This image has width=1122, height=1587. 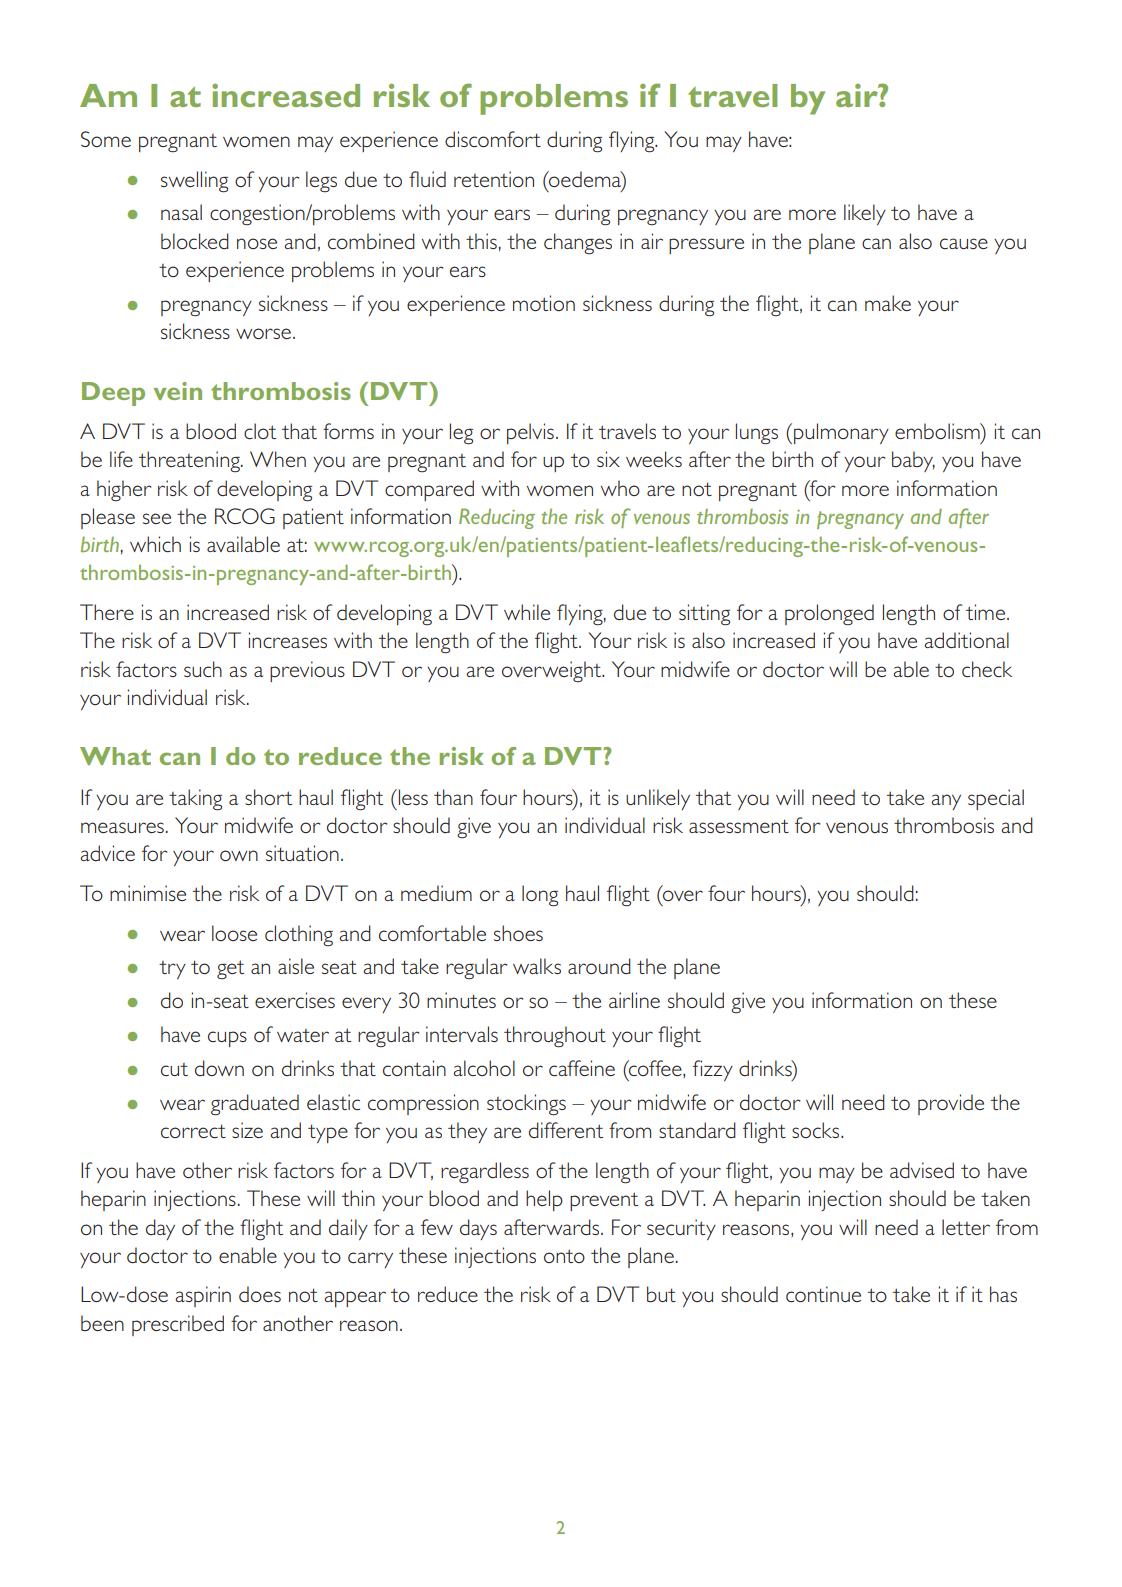 What do you see at coordinates (194, 182) in the image?
I see `swelling` at bounding box center [194, 182].
